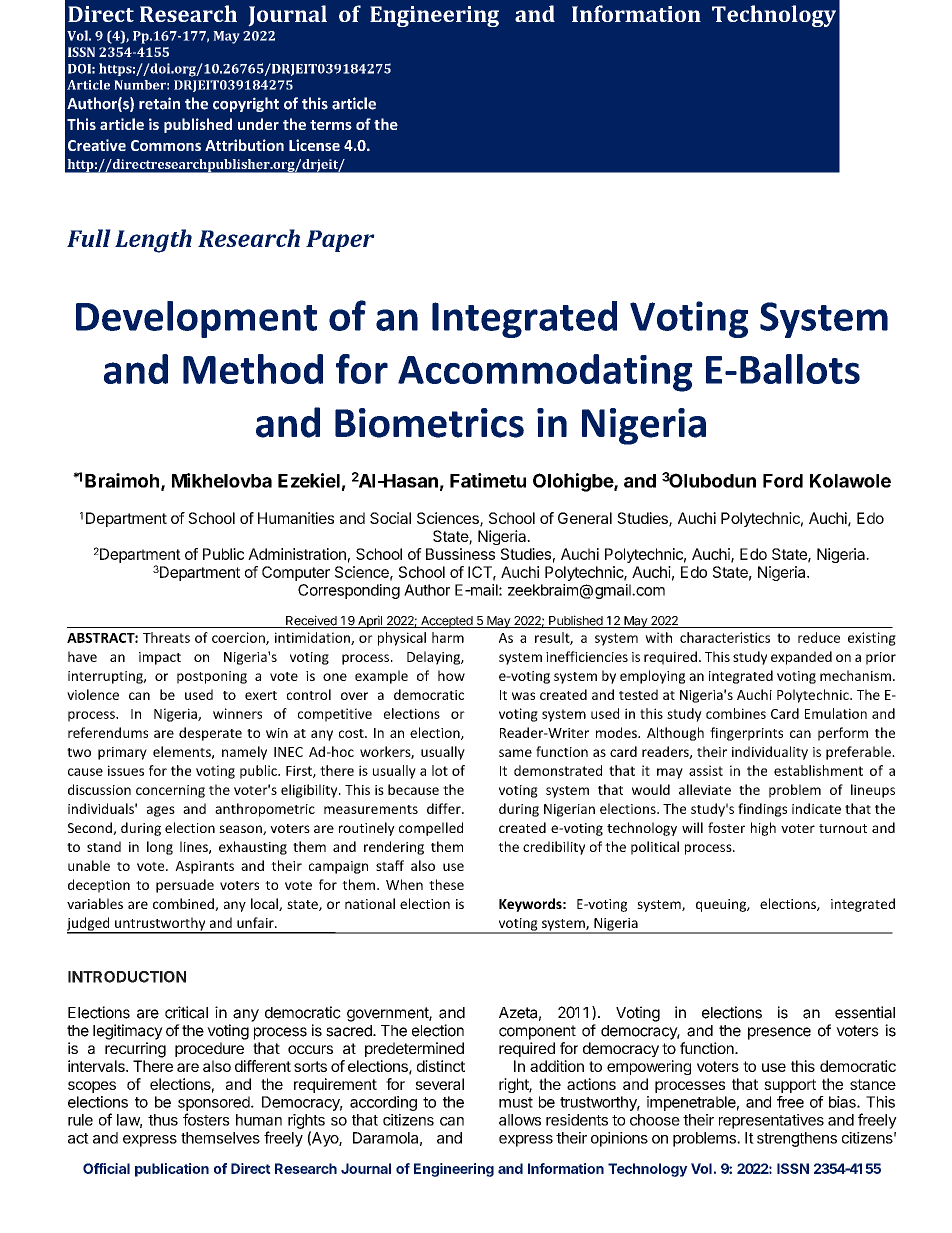 The width and height of the document is (952, 1233). I want to click on Accommodating, so click(545, 373).
